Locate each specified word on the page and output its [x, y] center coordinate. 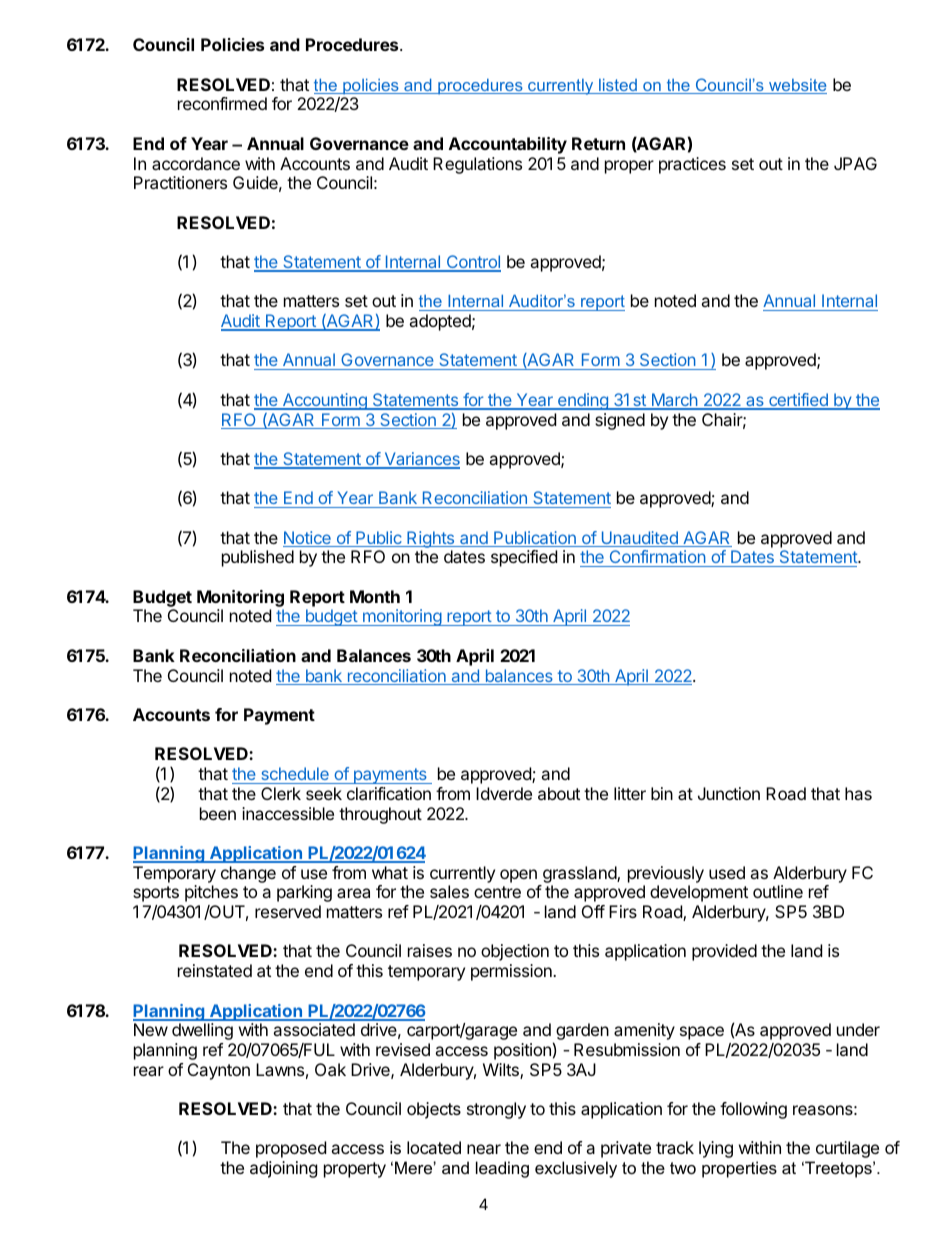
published [258, 558]
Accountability [508, 145]
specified [524, 558]
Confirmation [657, 558]
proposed [291, 1149]
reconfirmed [222, 103]
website [797, 86]
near [484, 1149]
